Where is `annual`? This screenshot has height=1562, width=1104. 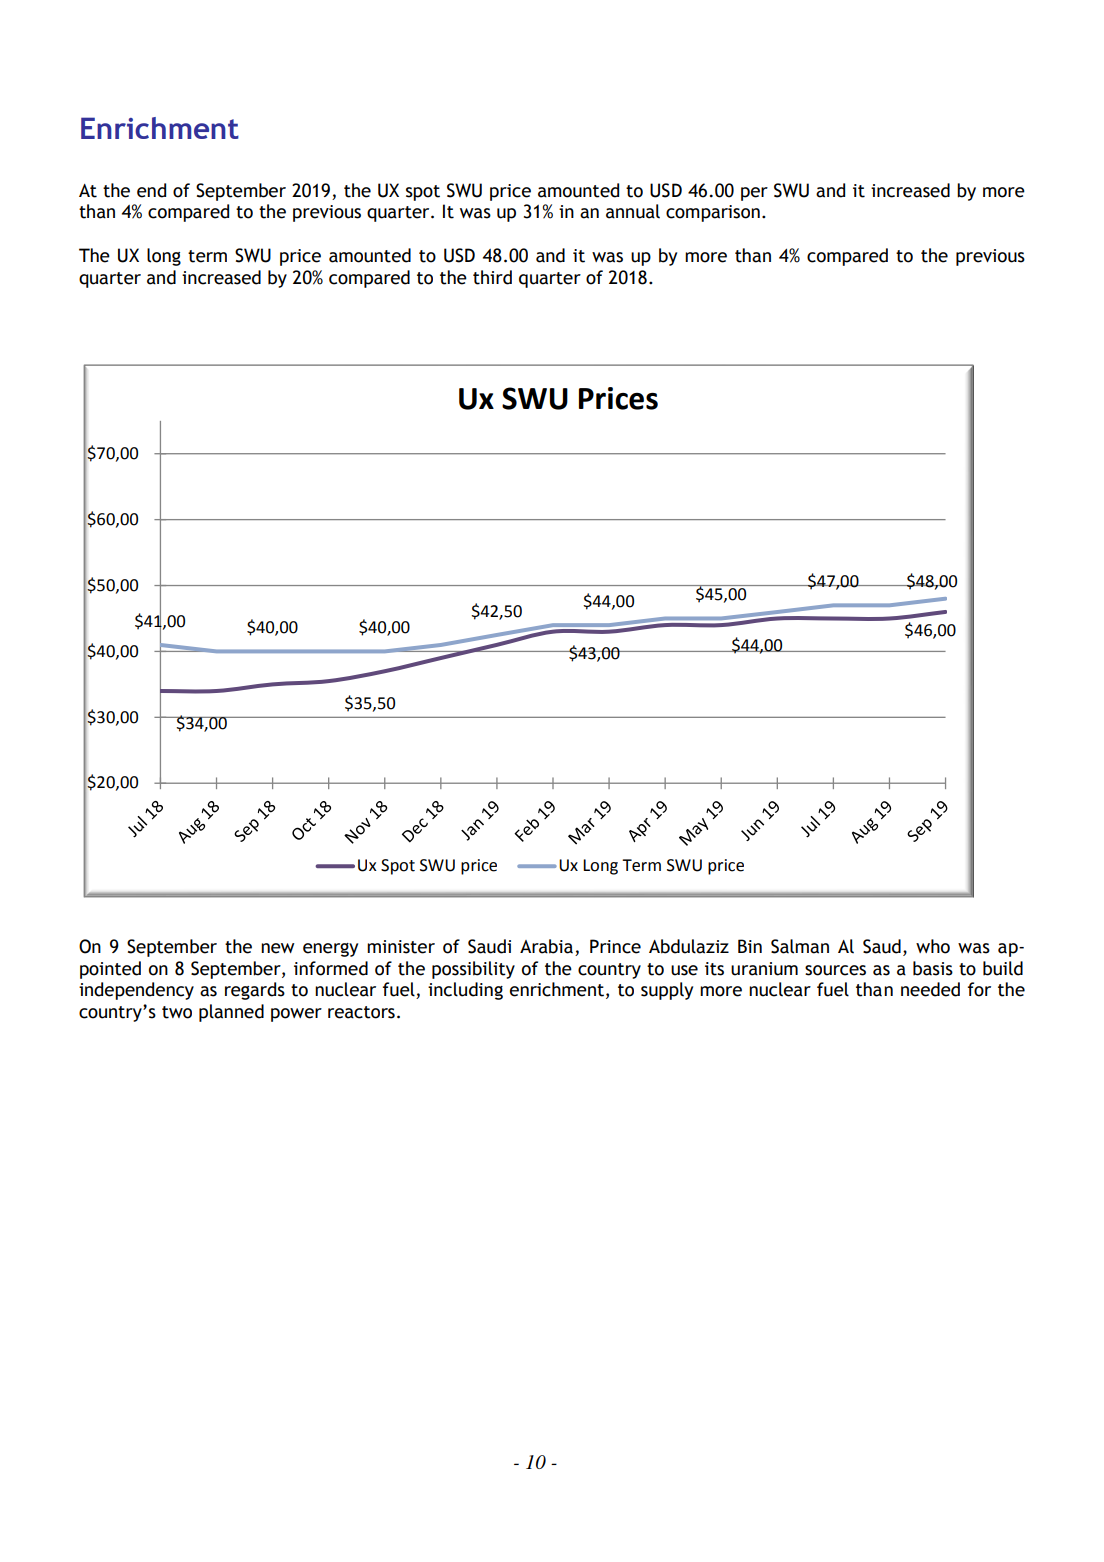
annual is located at coordinates (633, 211).
